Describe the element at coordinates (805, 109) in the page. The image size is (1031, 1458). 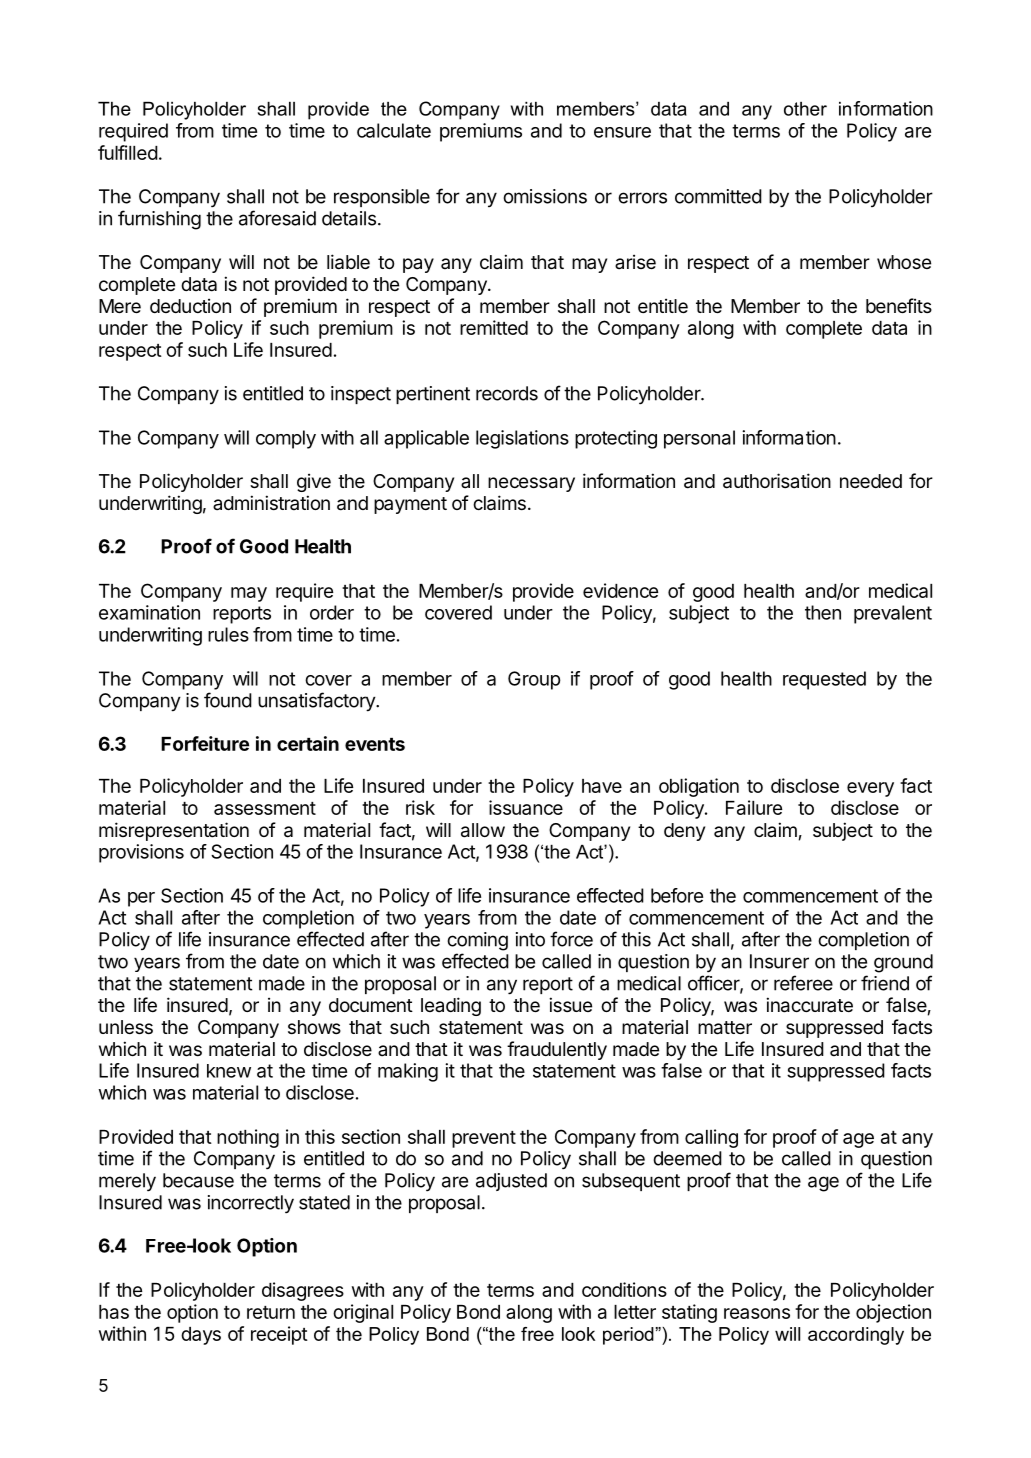
I see `other` at that location.
